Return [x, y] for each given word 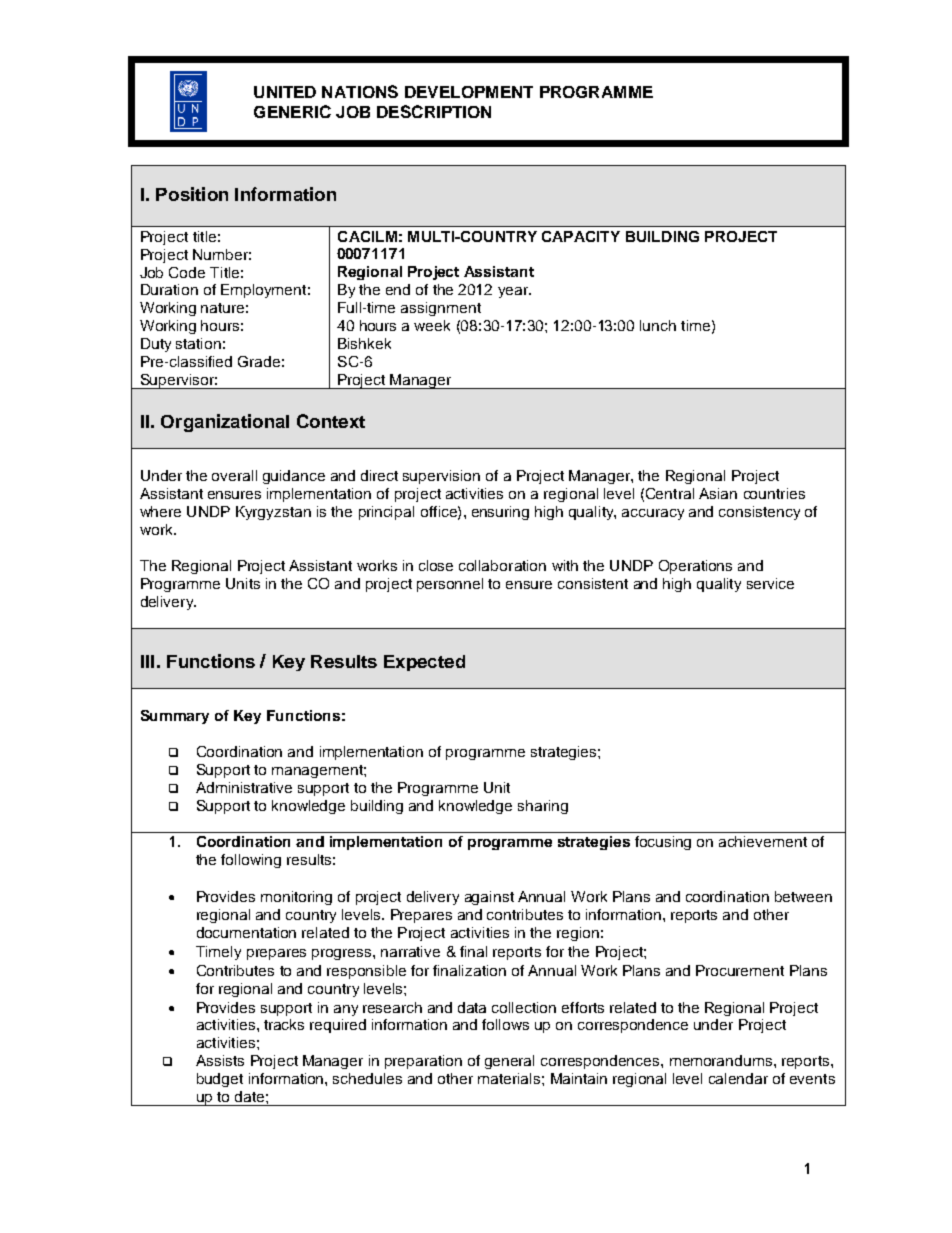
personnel [450, 585]
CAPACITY [581, 236]
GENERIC [292, 111]
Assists [220, 1060]
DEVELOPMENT [469, 92]
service [770, 583]
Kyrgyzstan [273, 513]
